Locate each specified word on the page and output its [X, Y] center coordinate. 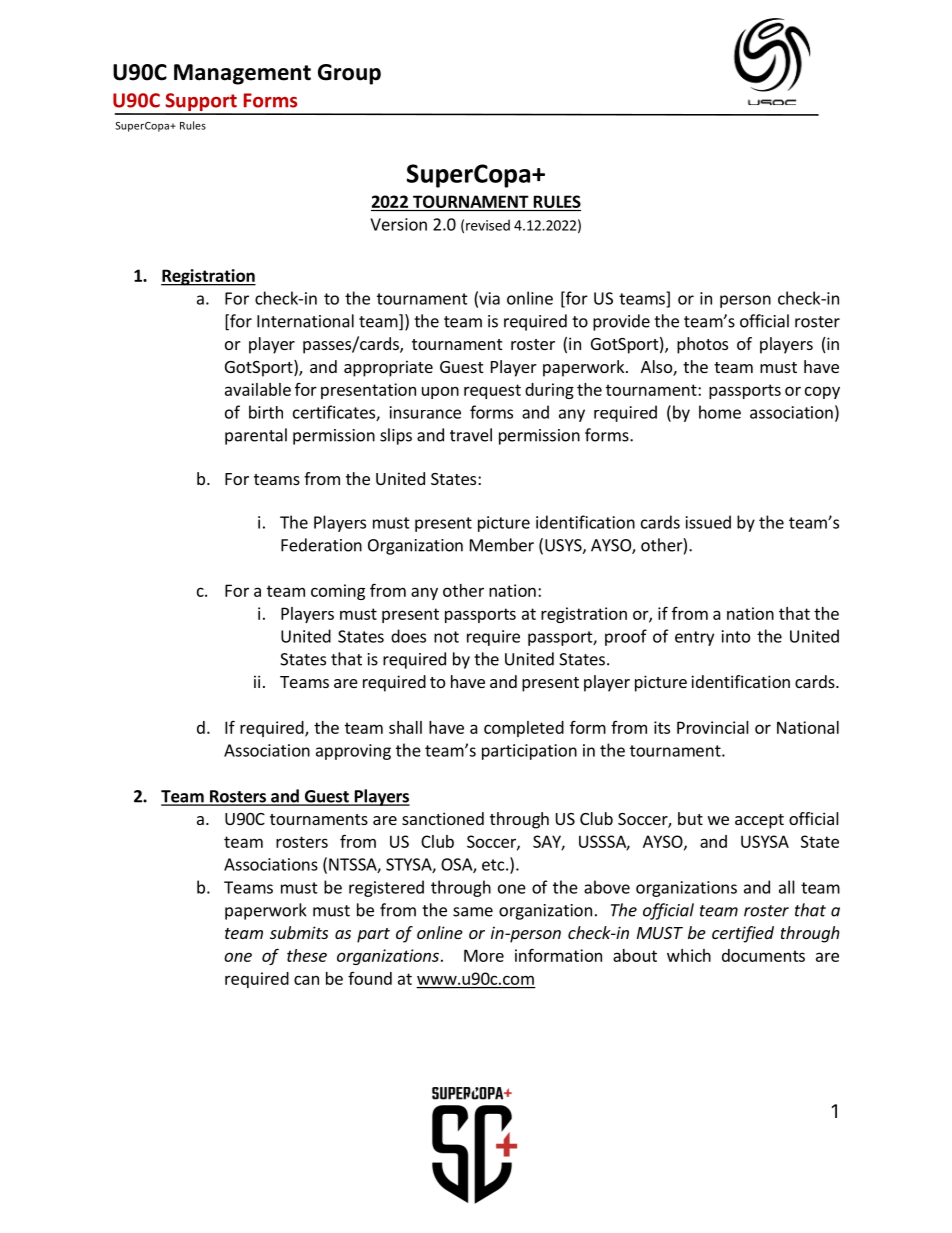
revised [488, 225]
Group [349, 74]
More [484, 955]
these [307, 955]
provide [621, 322]
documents [763, 955]
